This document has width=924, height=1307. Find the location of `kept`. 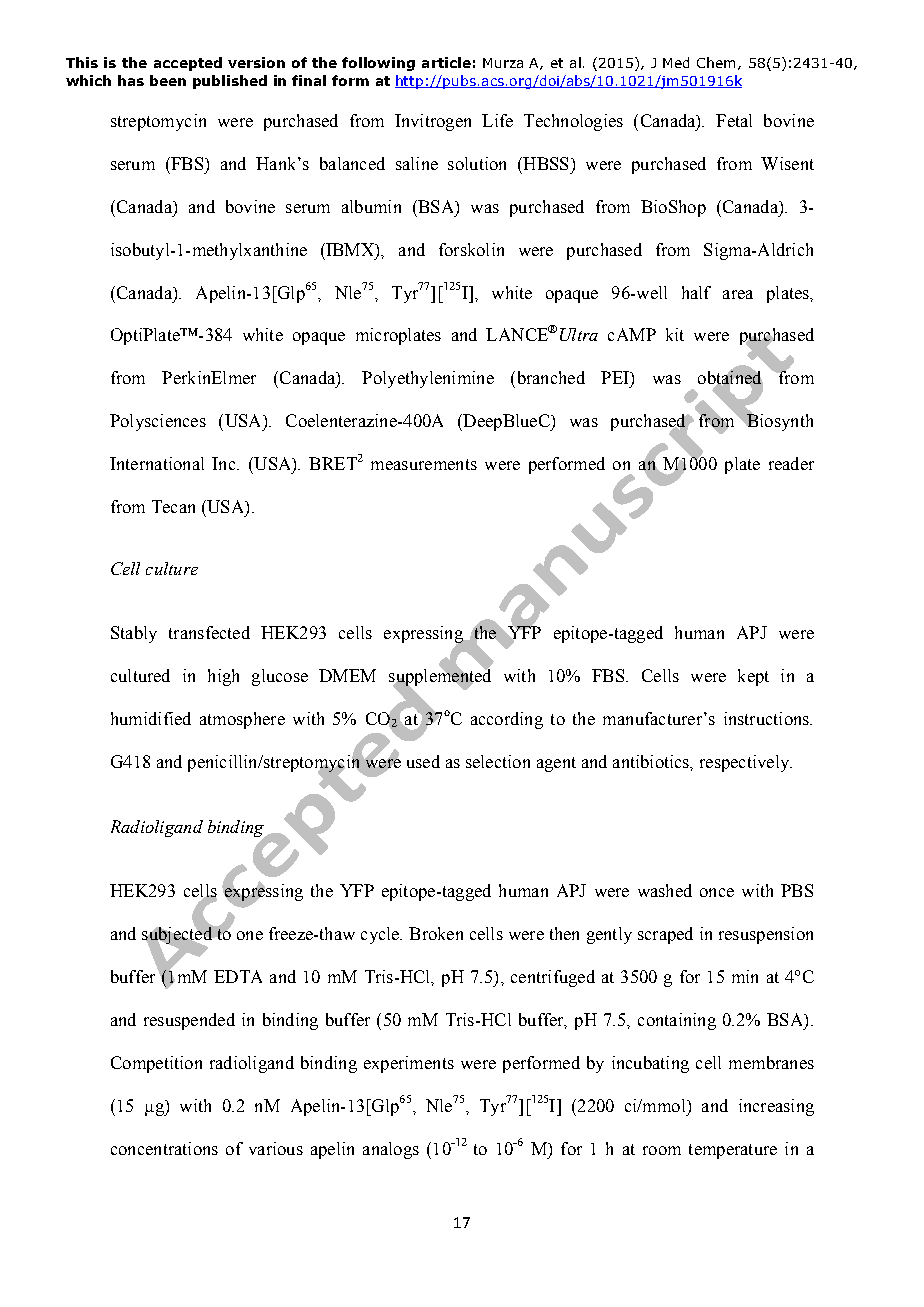

kept is located at coordinates (753, 677).
